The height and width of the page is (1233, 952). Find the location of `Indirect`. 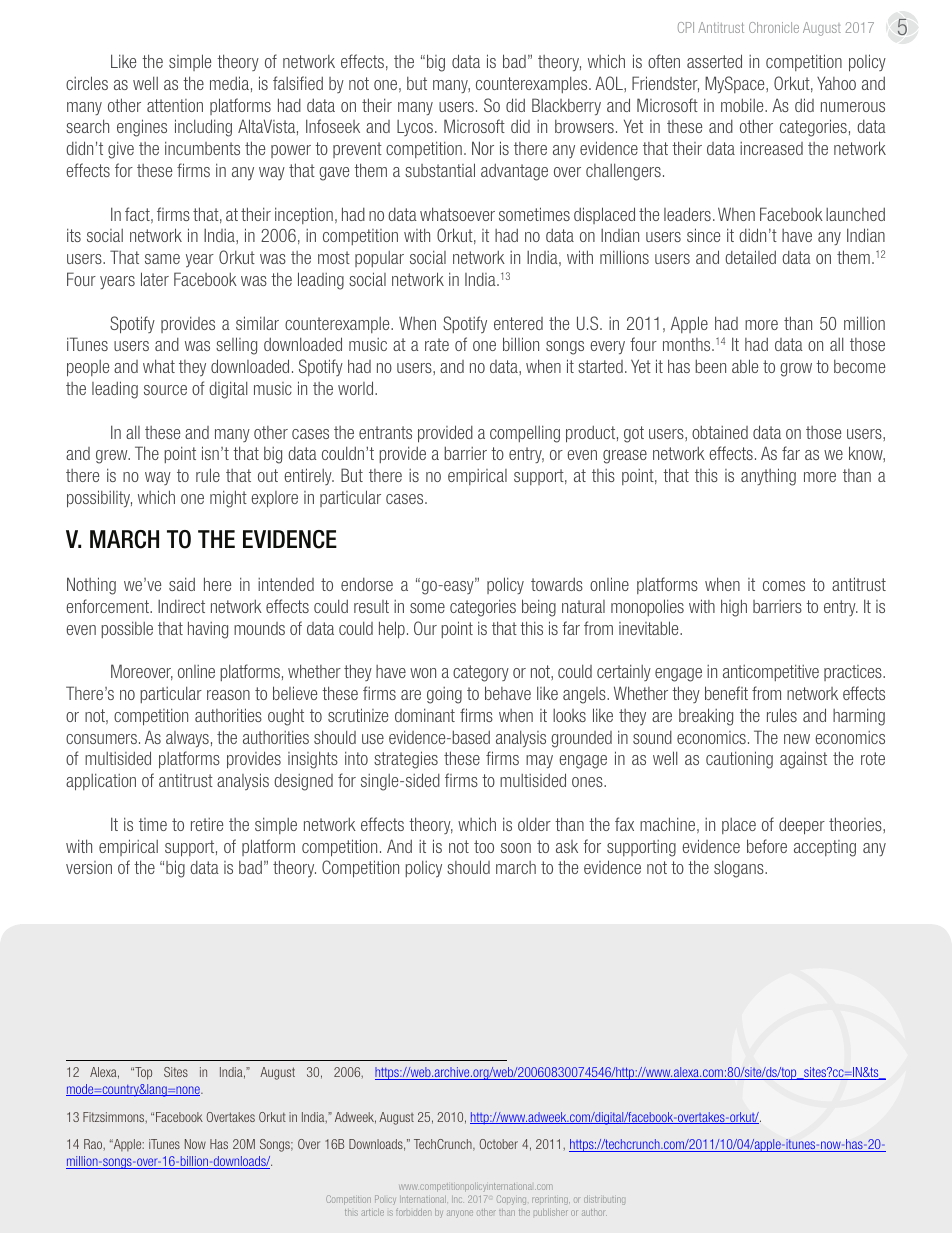

Indirect is located at coordinates (181, 606).
